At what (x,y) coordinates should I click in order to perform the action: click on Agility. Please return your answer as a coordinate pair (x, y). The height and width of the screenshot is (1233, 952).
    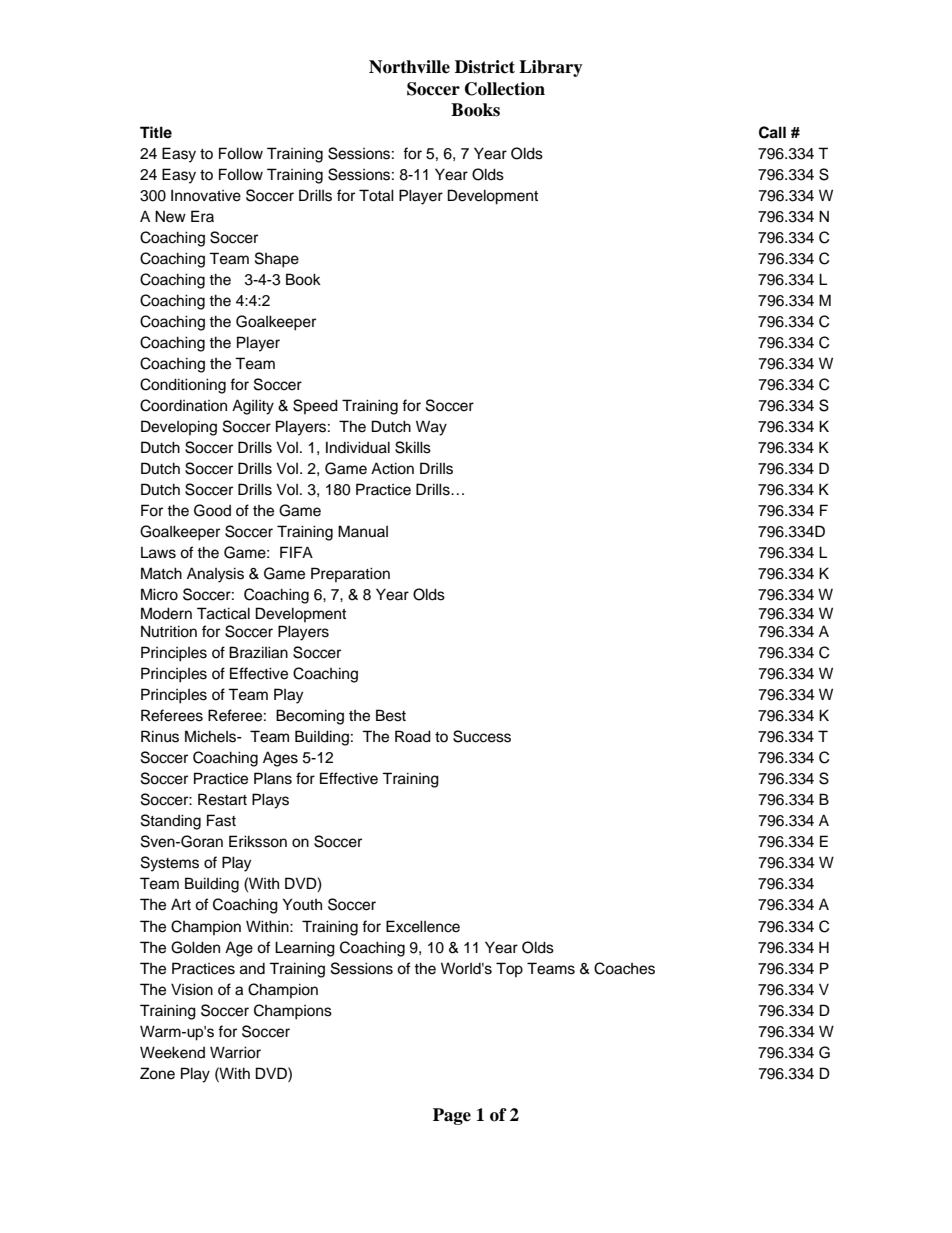
    Looking at the image, I should click on (253, 407).
